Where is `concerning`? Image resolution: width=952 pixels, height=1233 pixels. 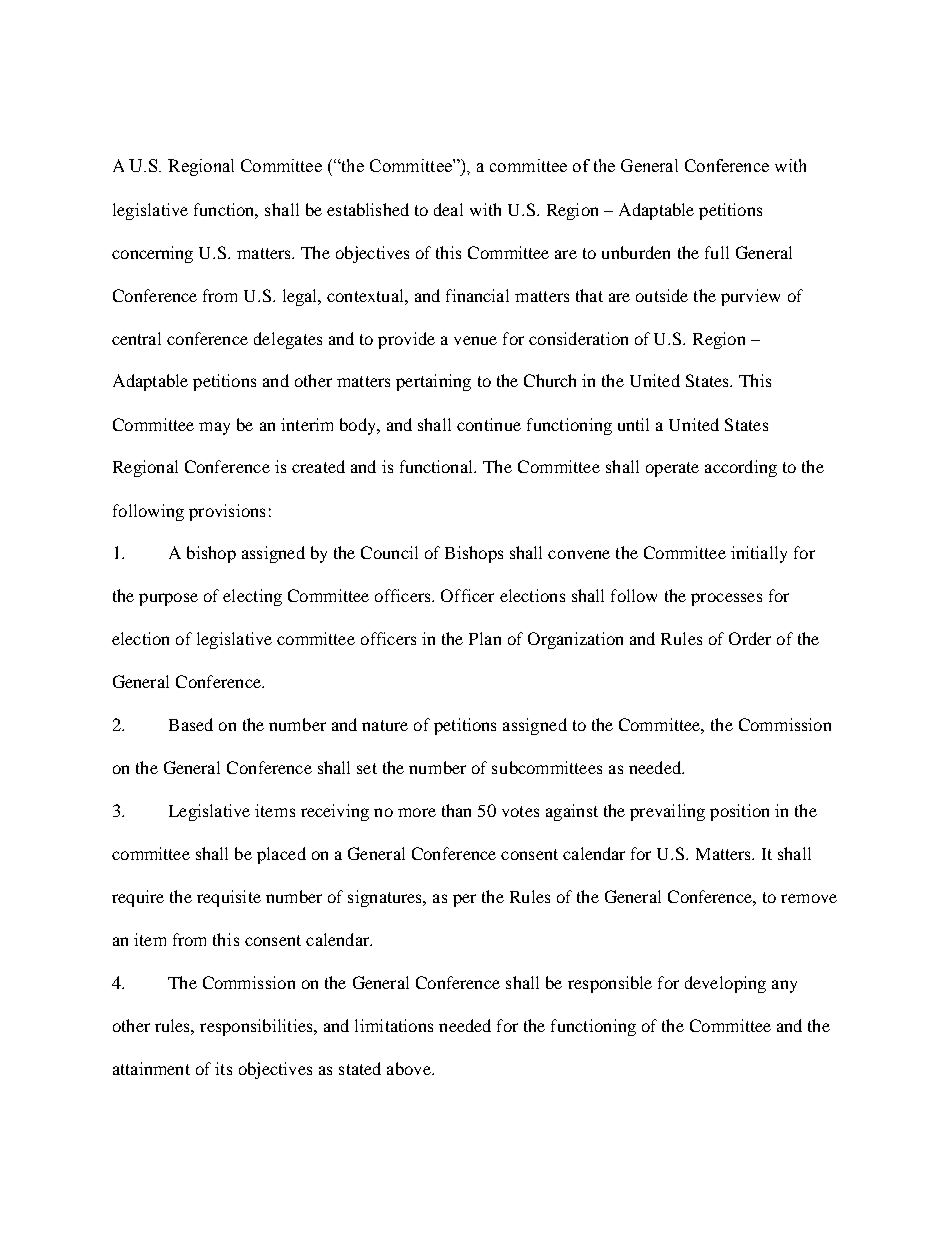
concerning is located at coordinates (152, 254).
